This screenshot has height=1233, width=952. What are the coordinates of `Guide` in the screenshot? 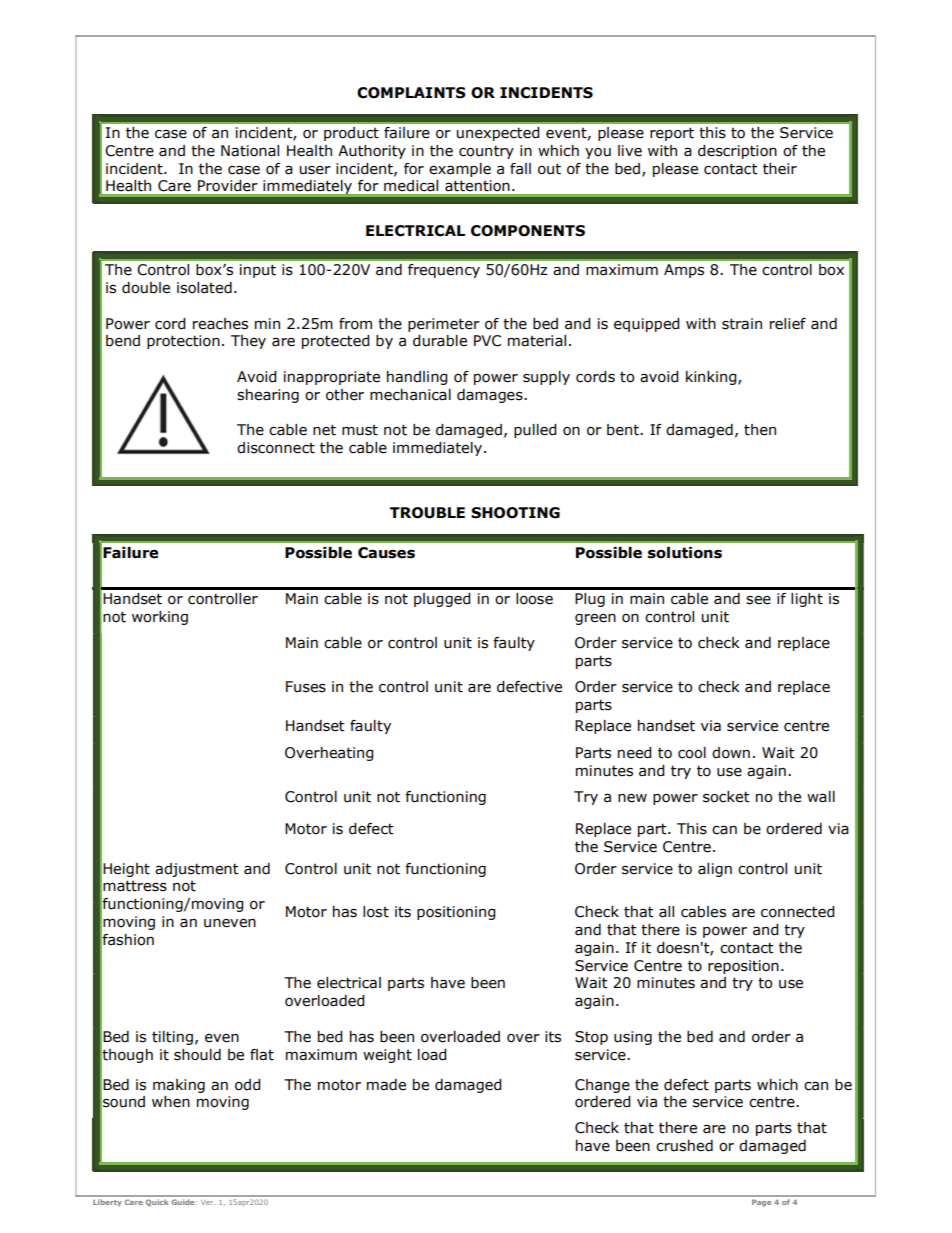 It's located at (183, 1202).
